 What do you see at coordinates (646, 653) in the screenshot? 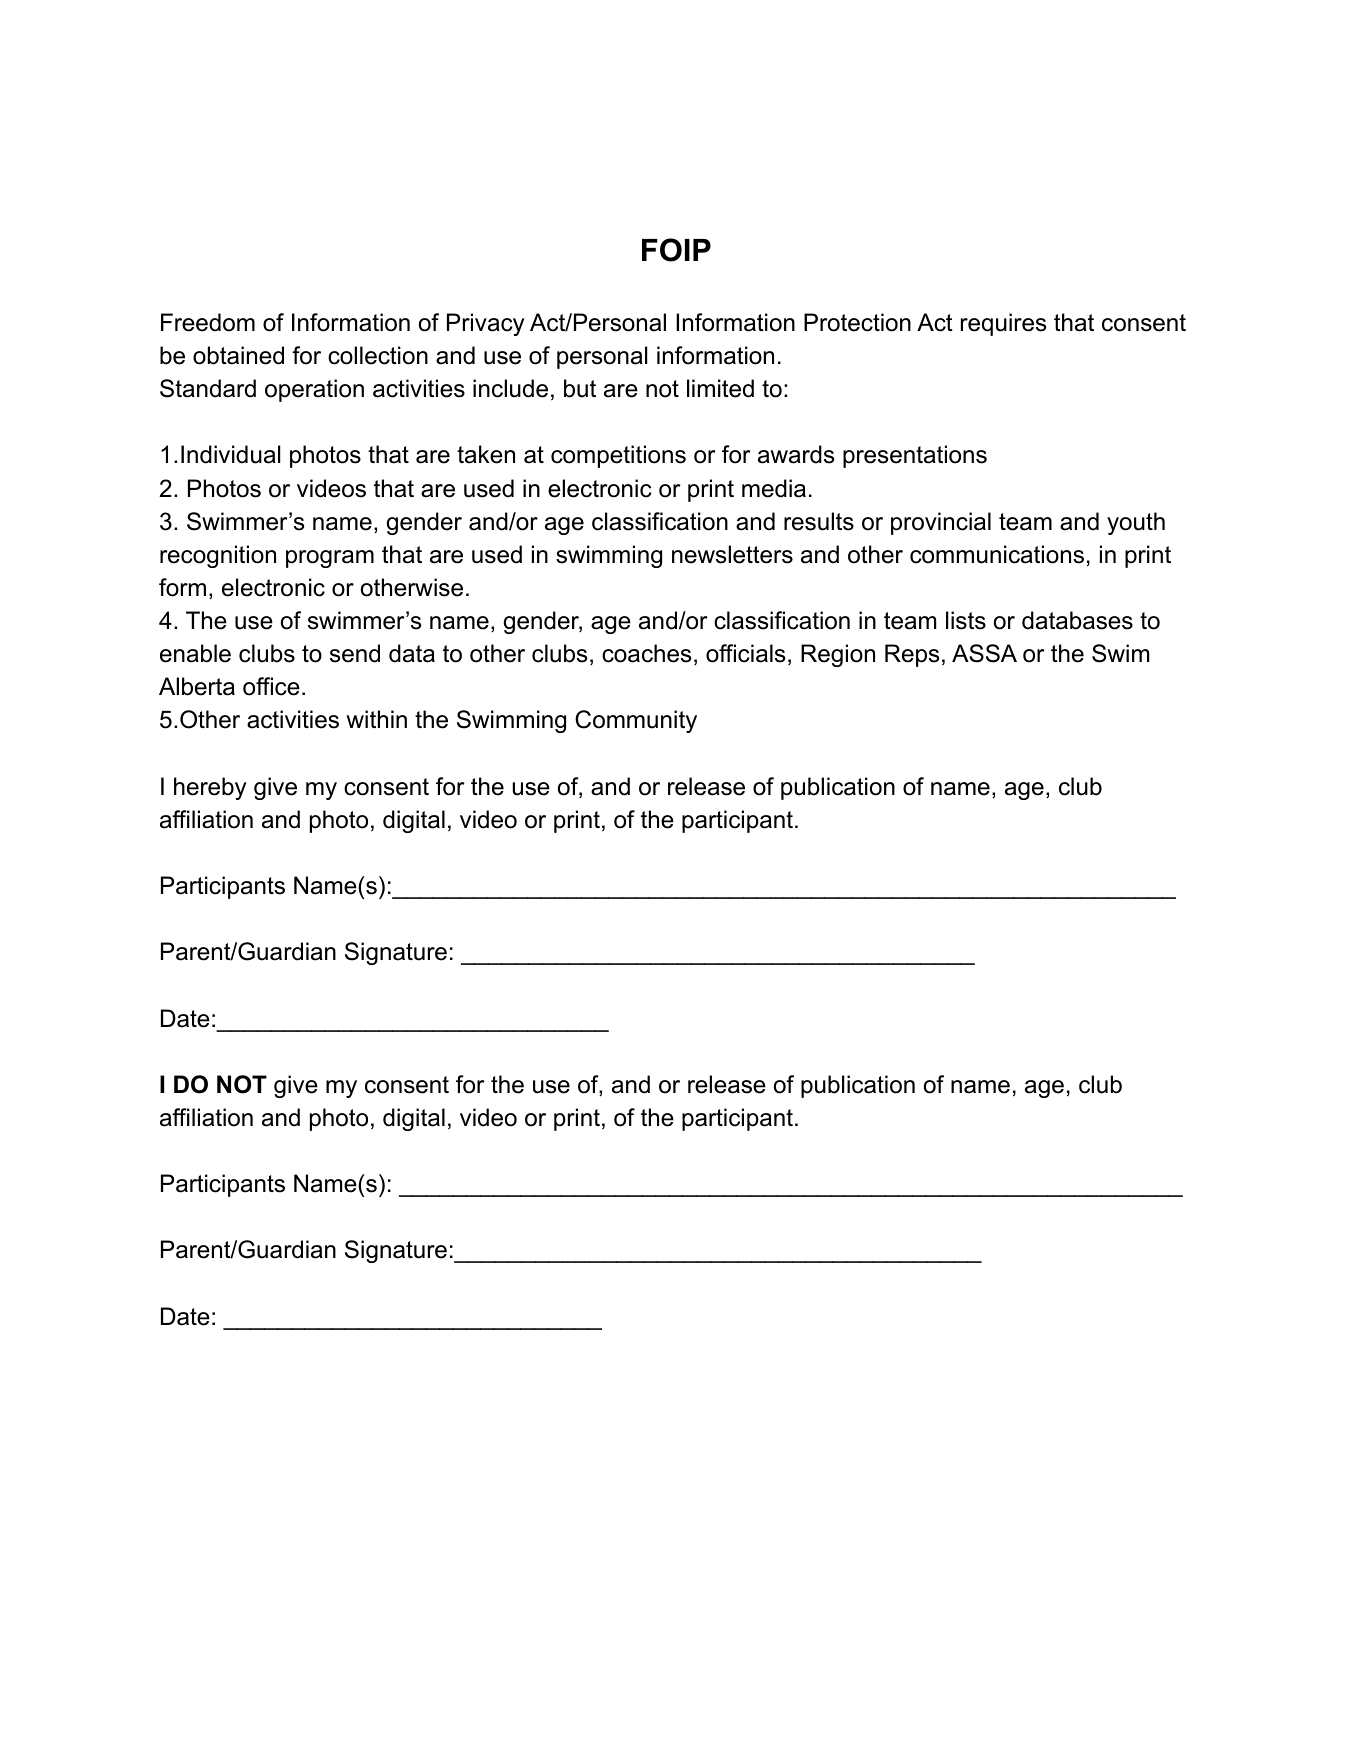
I see `coaches` at bounding box center [646, 653].
